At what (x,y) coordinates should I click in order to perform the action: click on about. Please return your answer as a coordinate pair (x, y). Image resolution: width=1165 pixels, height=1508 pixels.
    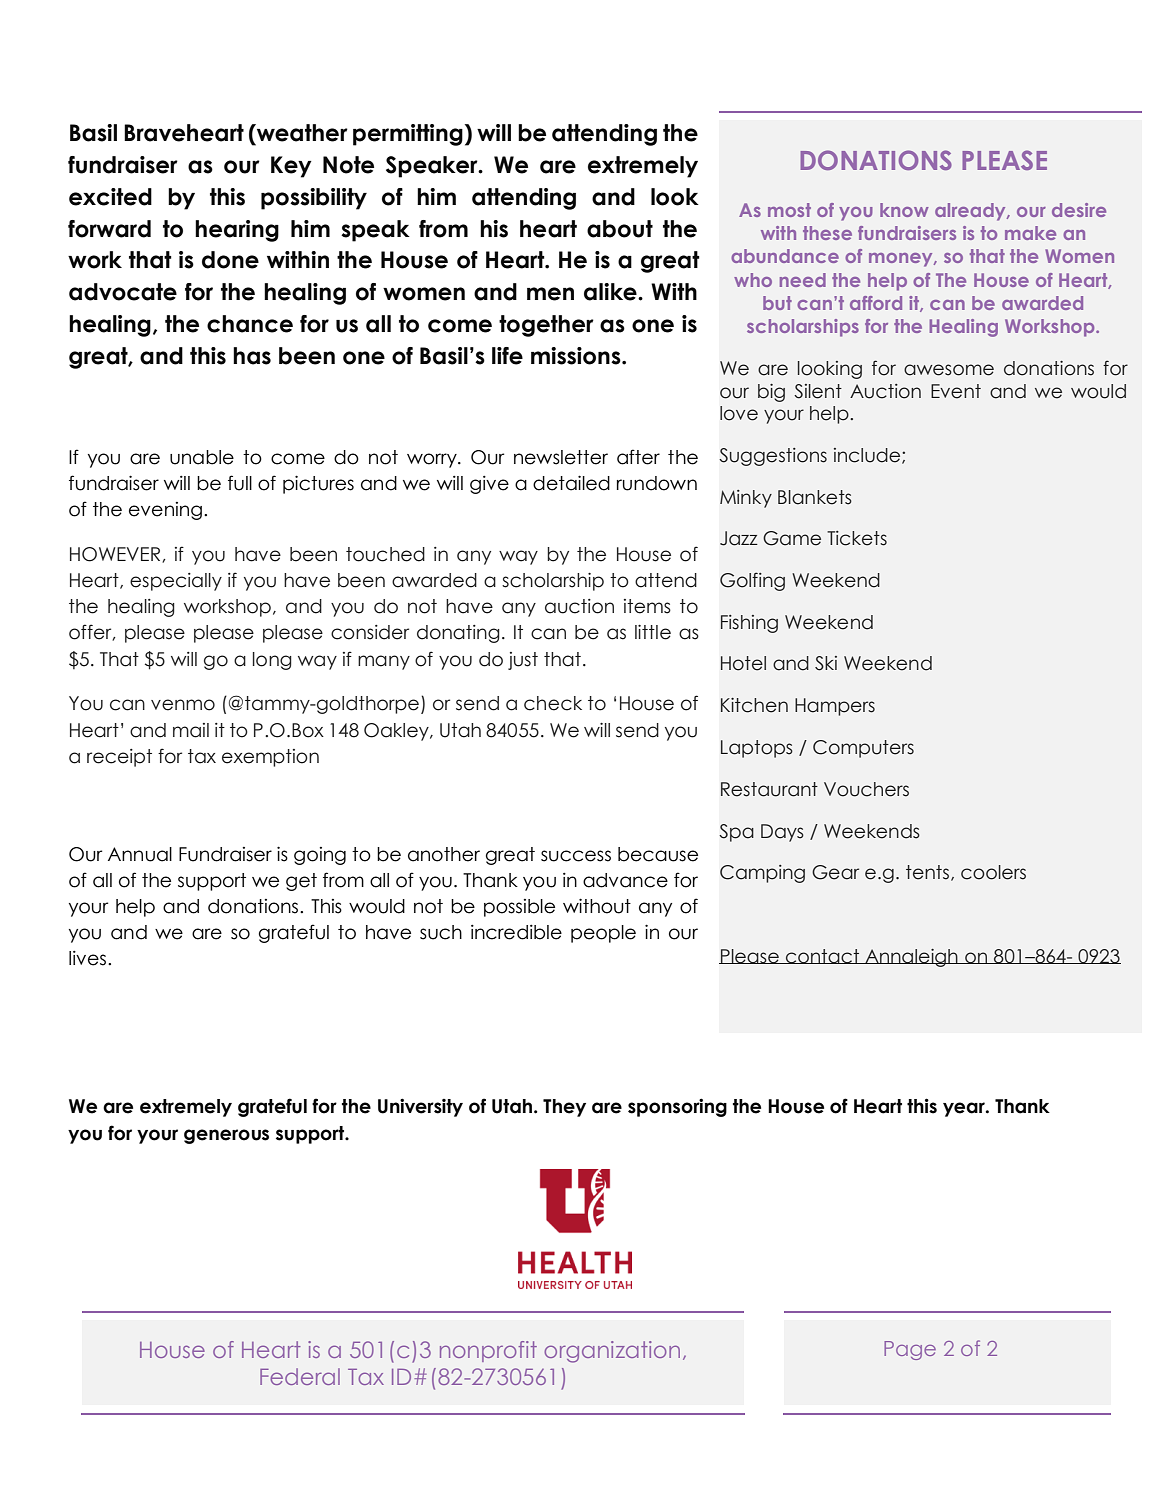
    Looking at the image, I should click on (620, 229).
